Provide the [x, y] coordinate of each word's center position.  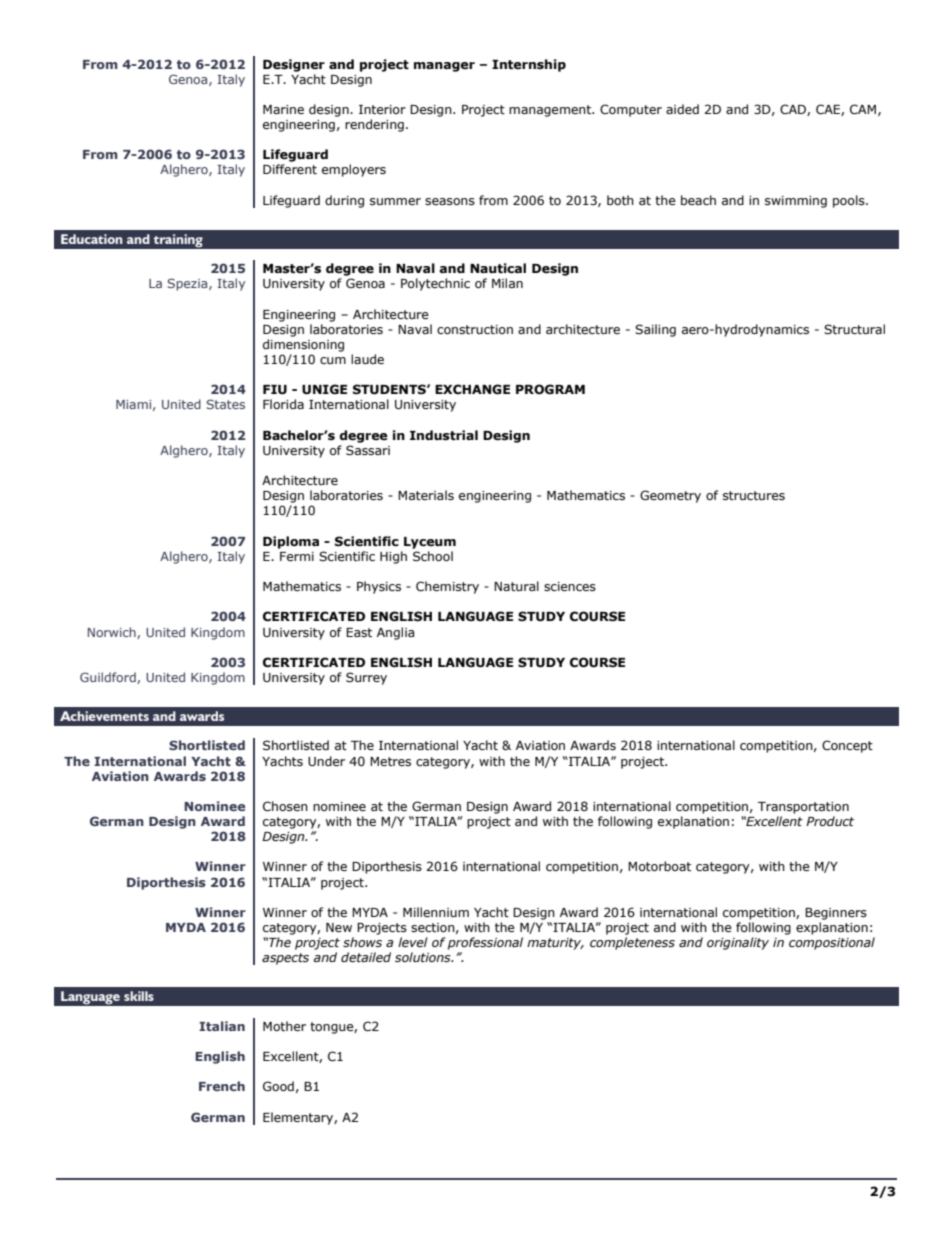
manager [444, 67]
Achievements [104, 716]
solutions [424, 957]
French [222, 1086]
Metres [390, 761]
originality [738, 943]
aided [682, 109]
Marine [283, 109]
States [226, 404]
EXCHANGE [472, 389]
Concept [847, 746]
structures [754, 495]
